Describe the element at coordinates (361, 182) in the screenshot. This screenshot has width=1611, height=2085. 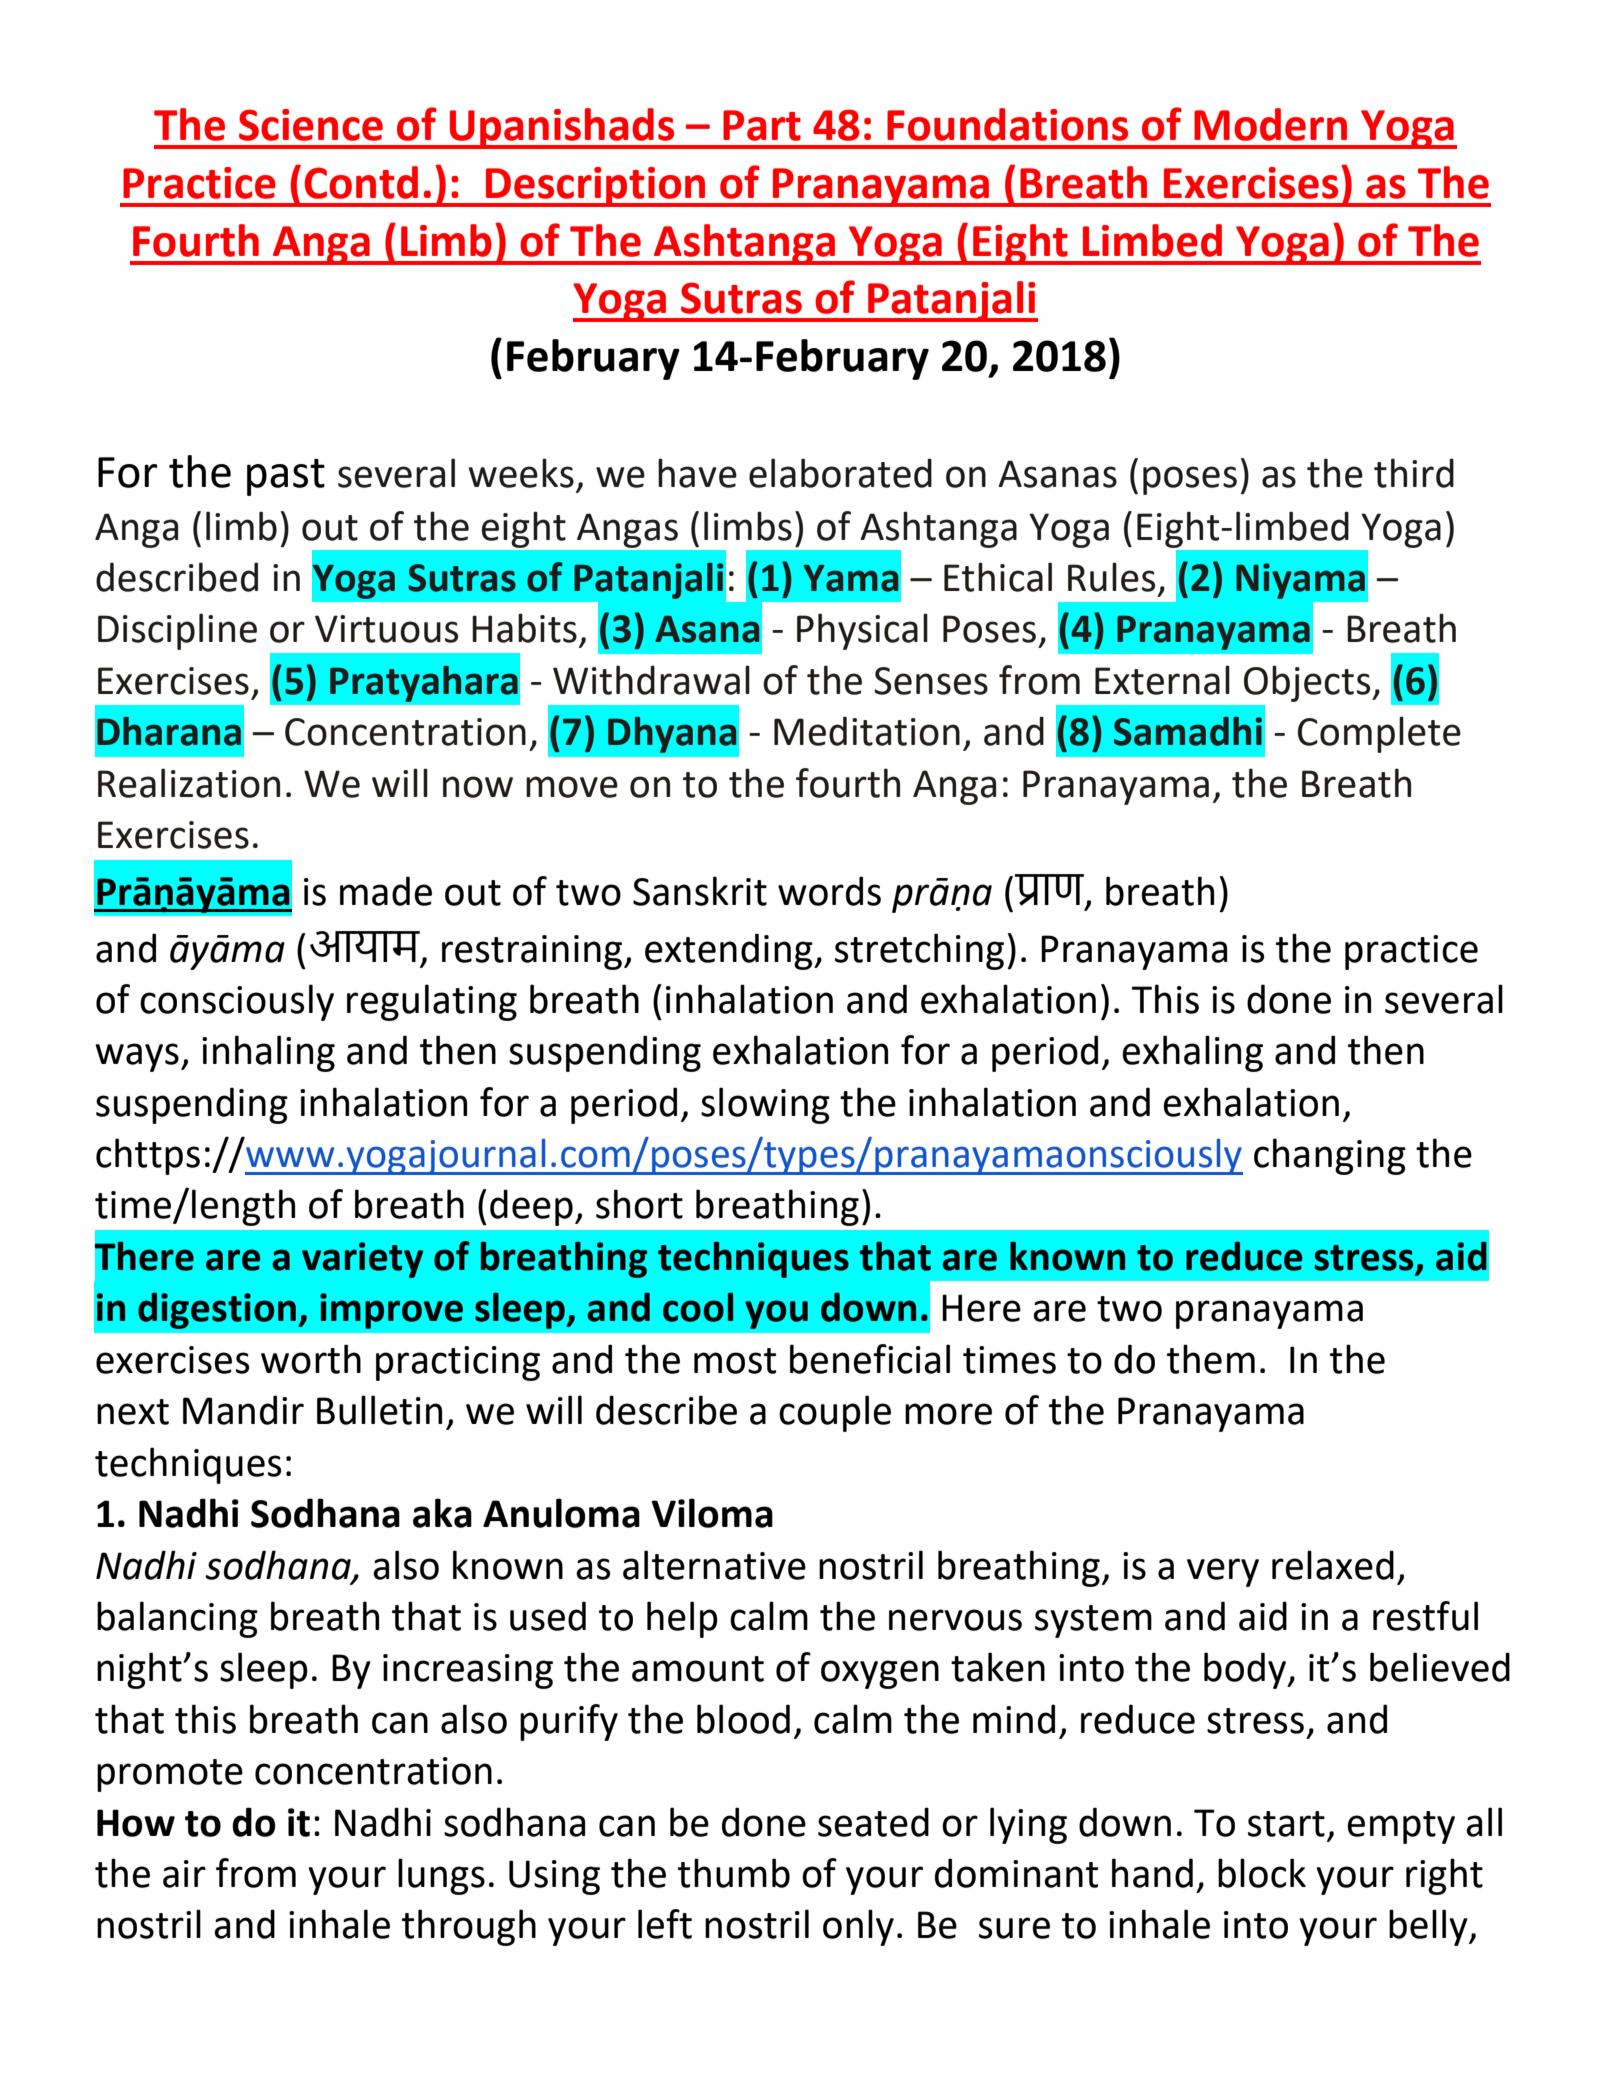
I see `Contd` at that location.
